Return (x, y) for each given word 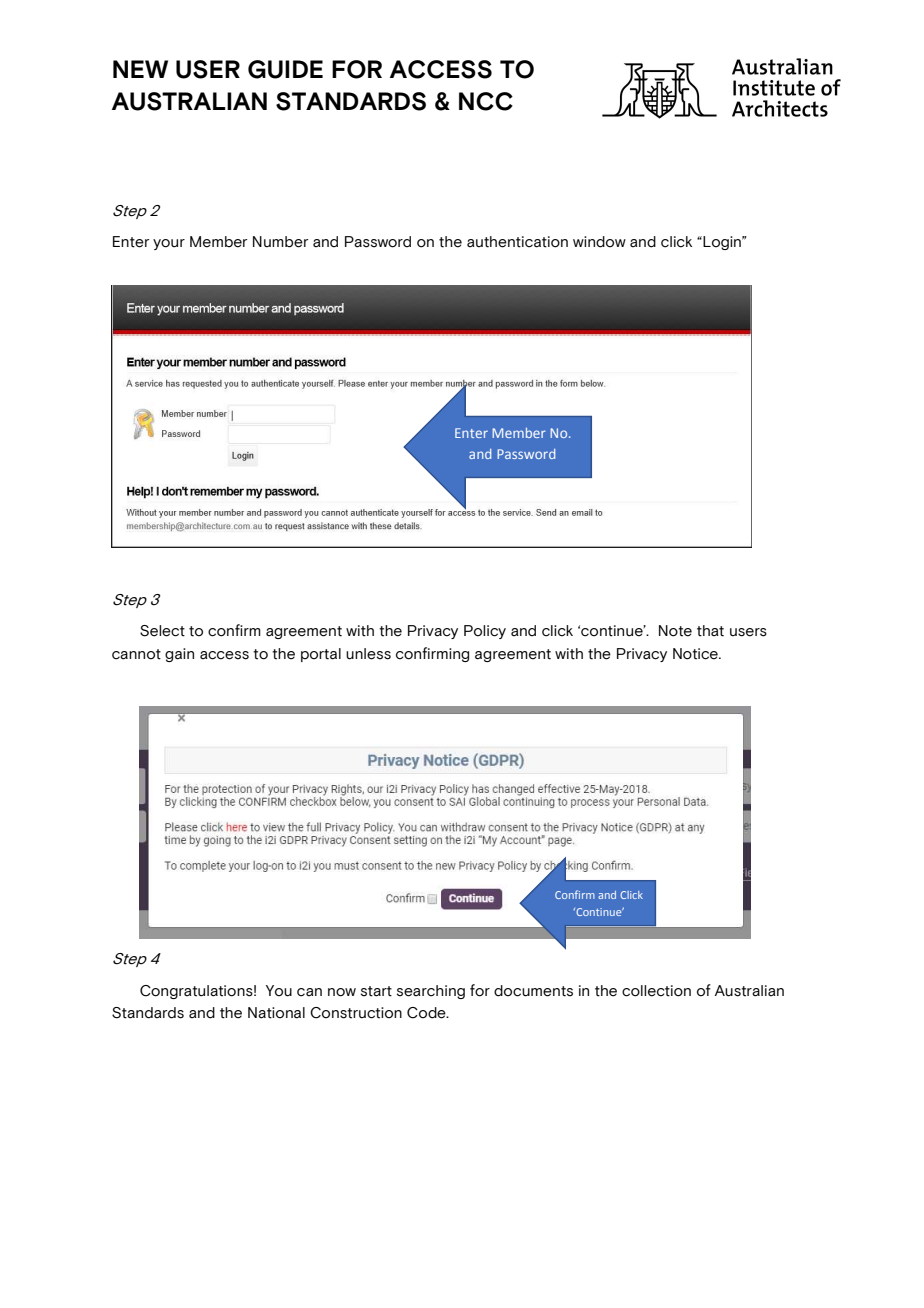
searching (431, 992)
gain (179, 655)
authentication (517, 242)
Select (162, 631)
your (169, 244)
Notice (696, 654)
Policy (485, 632)
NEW (140, 69)
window (599, 242)
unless (368, 654)
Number (280, 242)
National (276, 1013)
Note (675, 631)
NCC (486, 101)
